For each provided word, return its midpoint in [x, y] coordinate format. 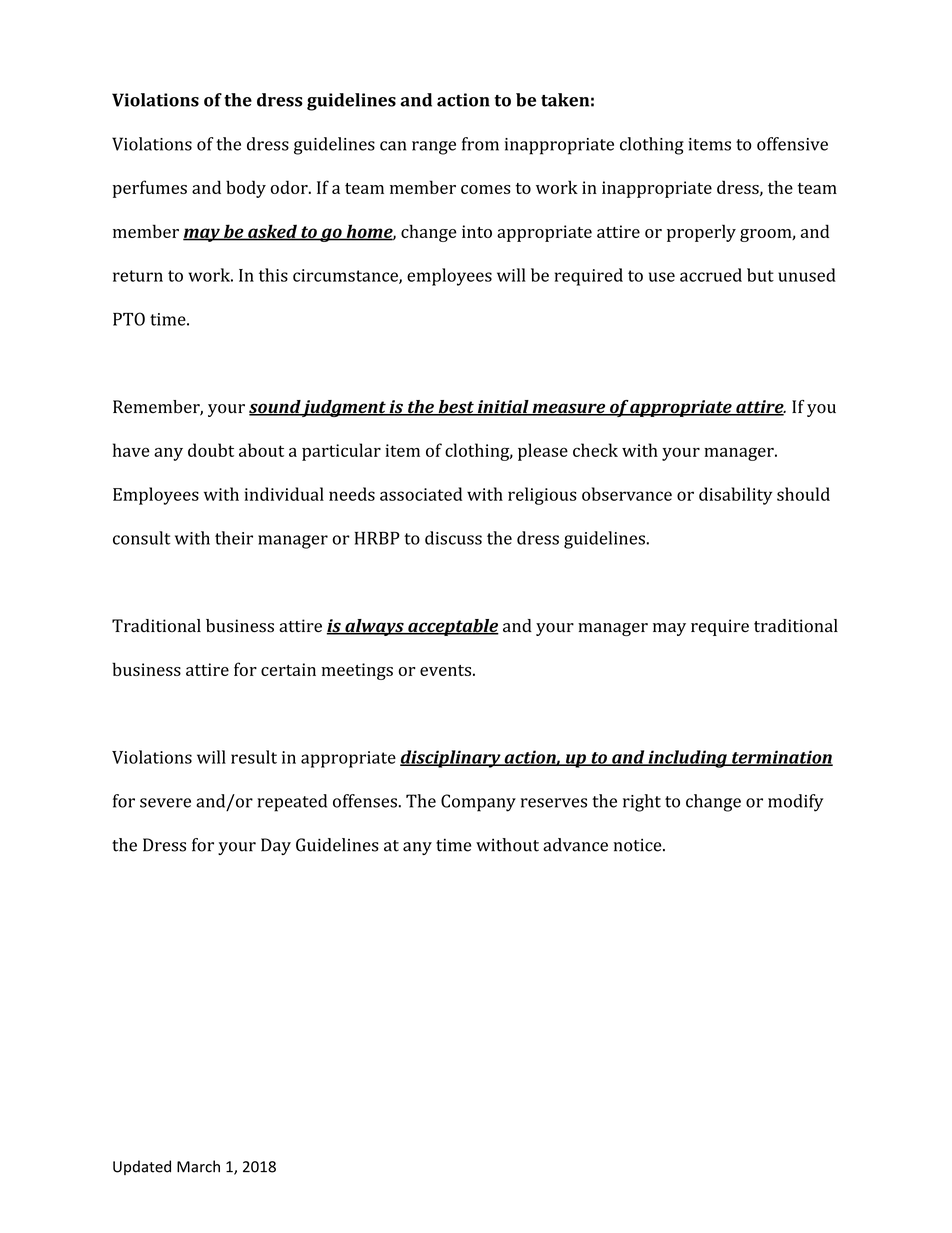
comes [486, 189]
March [198, 1166]
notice [639, 845]
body [246, 189]
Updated [142, 1167]
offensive [792, 144]
